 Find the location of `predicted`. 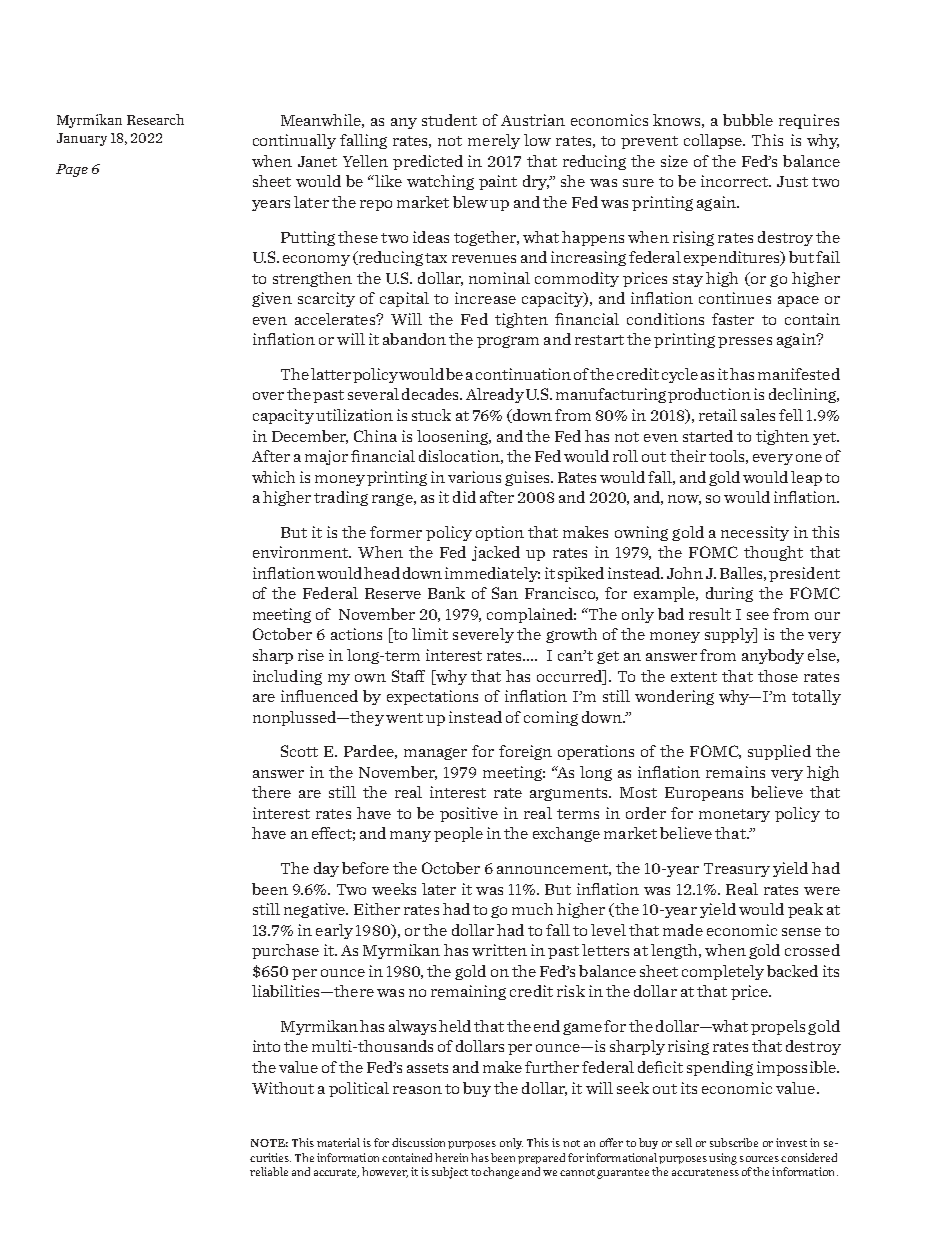

predicted is located at coordinates (428, 162).
